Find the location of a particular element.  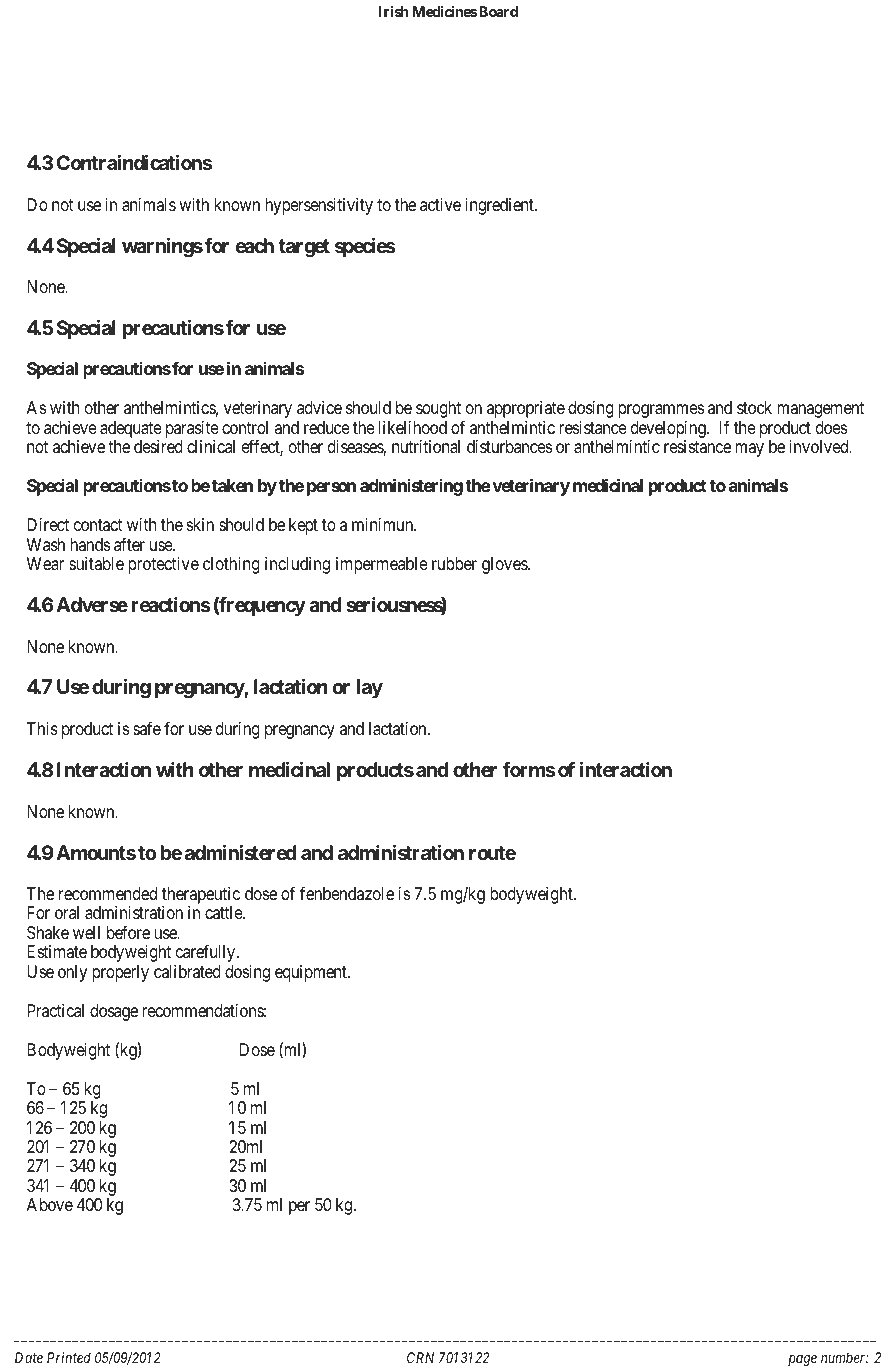

Above is located at coordinates (49, 1204).
